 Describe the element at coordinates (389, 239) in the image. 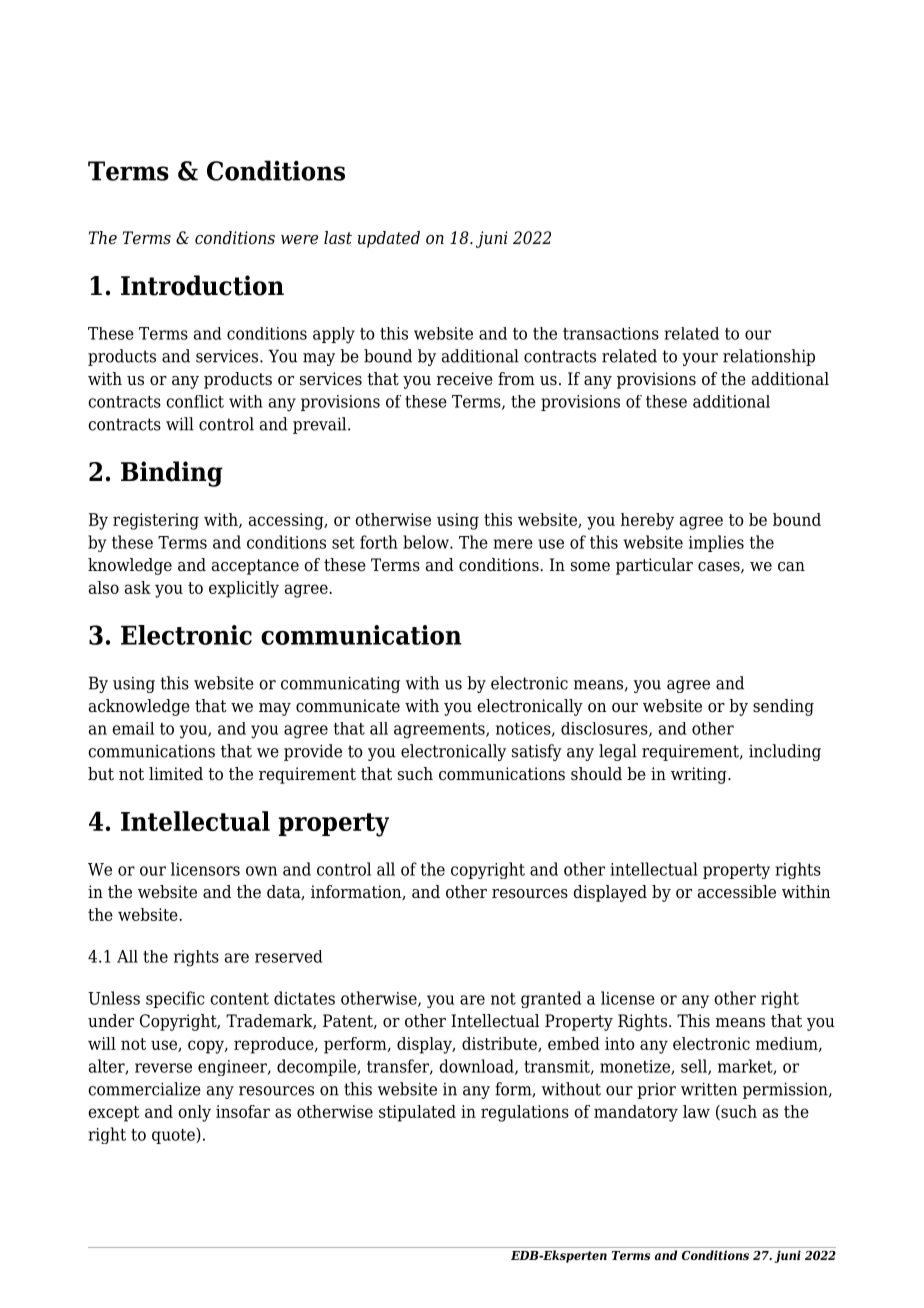

I see `updated` at that location.
